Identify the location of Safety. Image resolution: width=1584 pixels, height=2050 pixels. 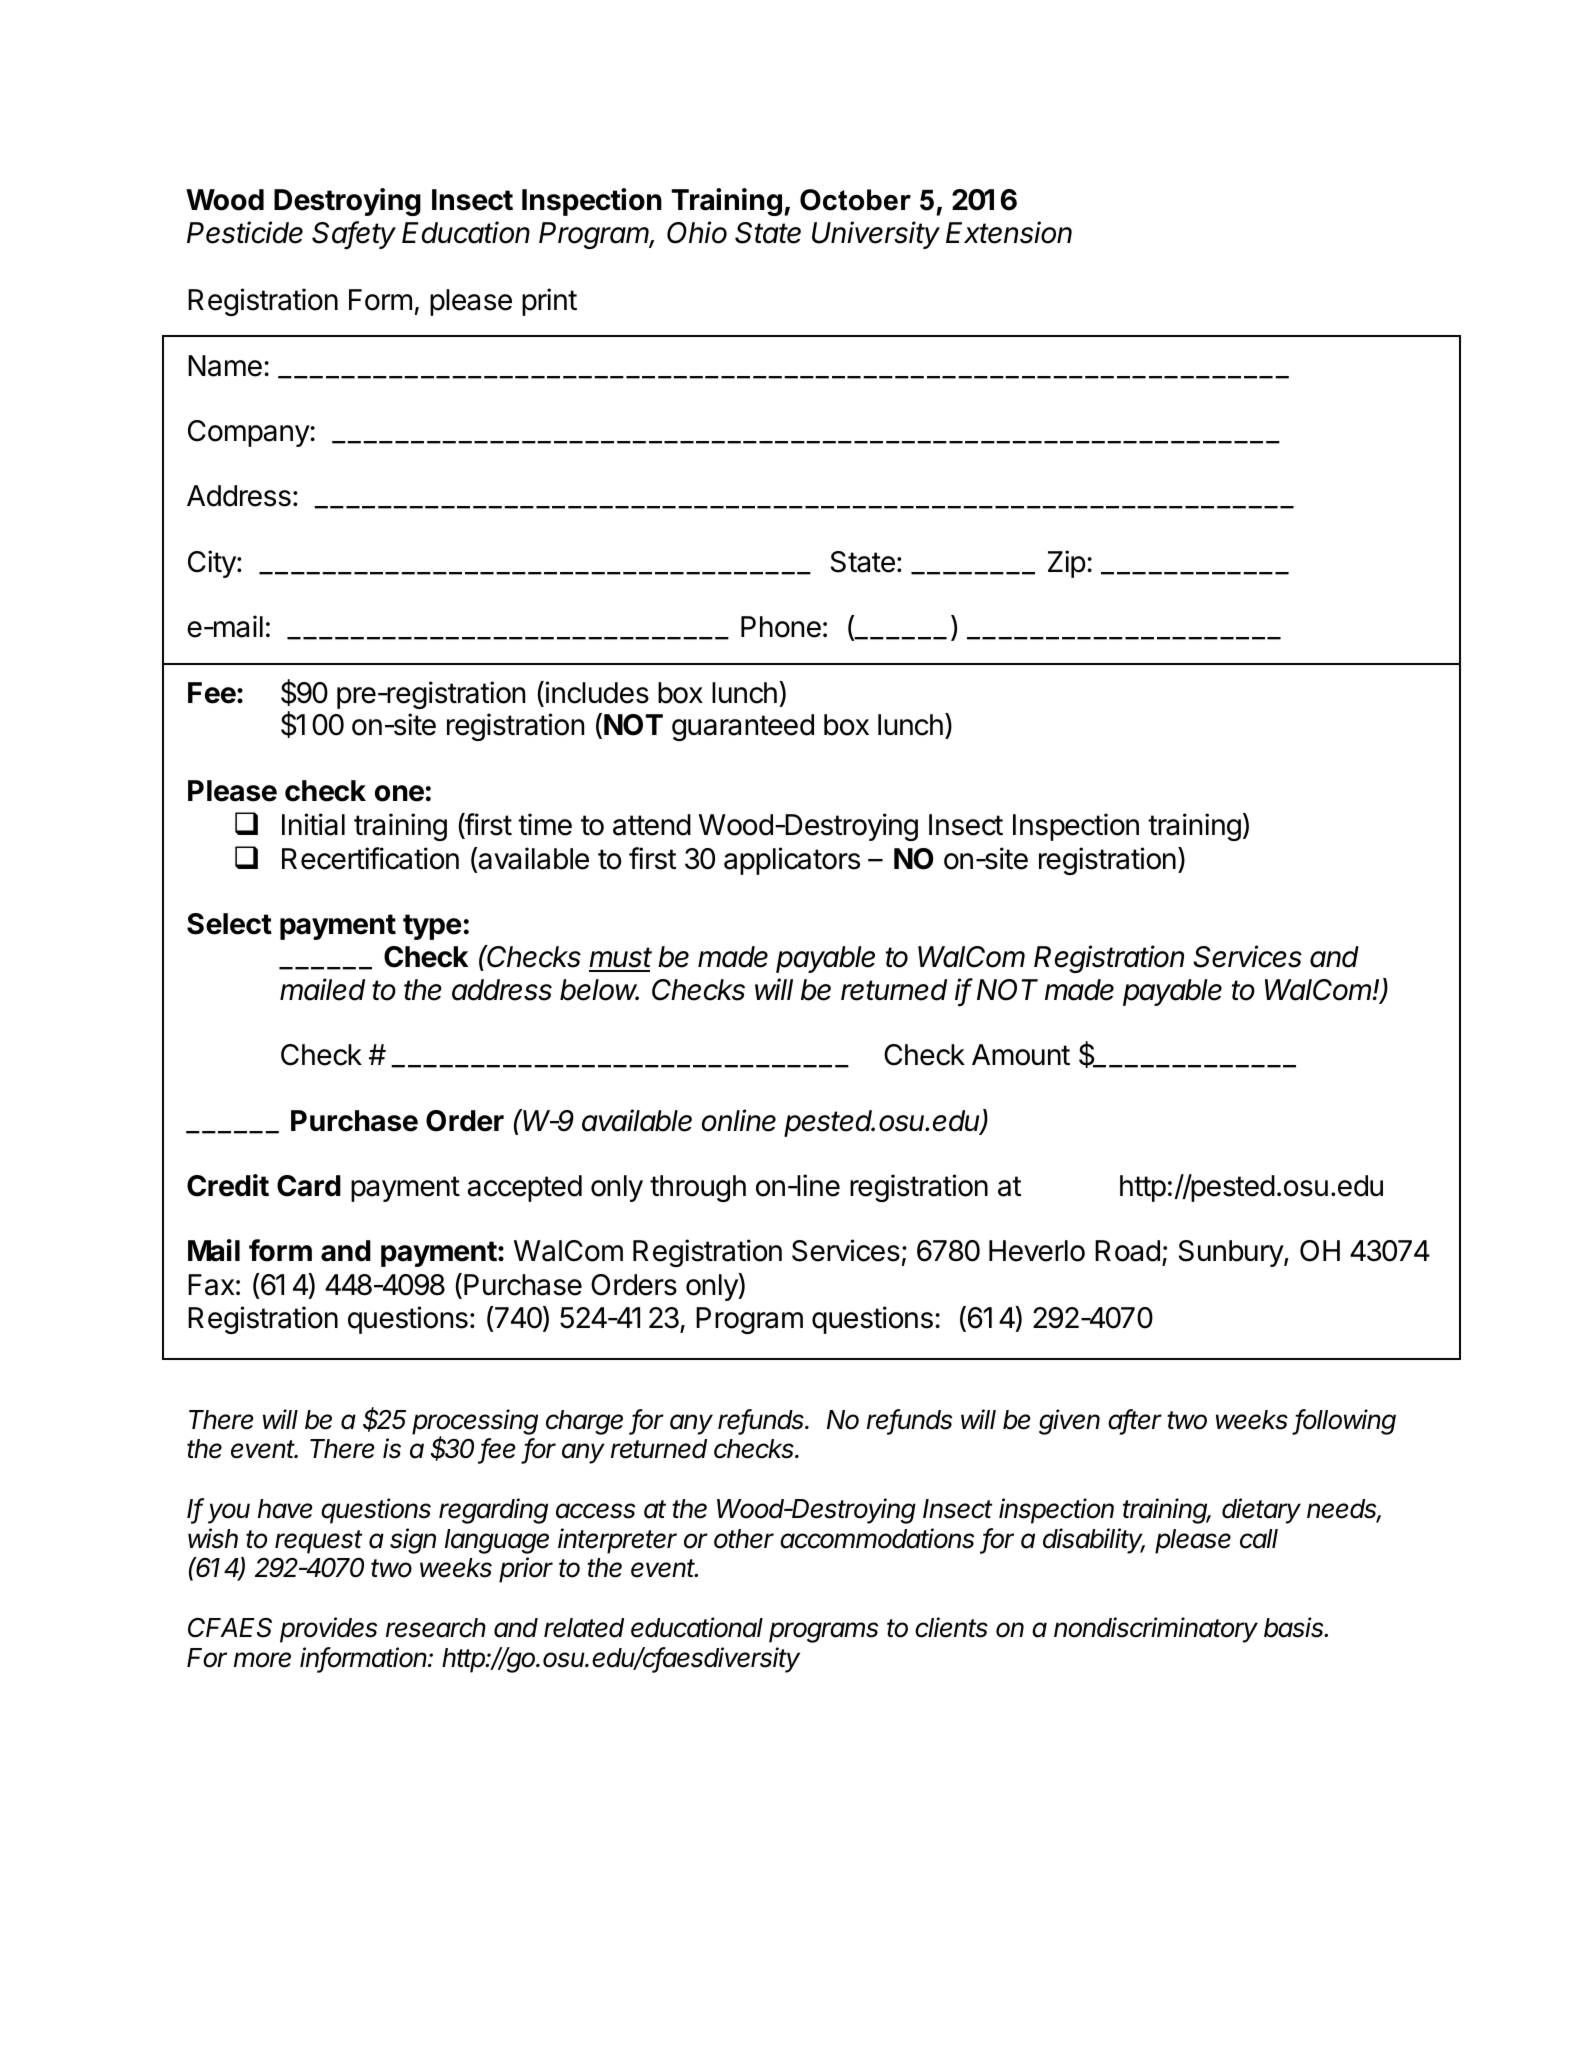
(354, 235).
